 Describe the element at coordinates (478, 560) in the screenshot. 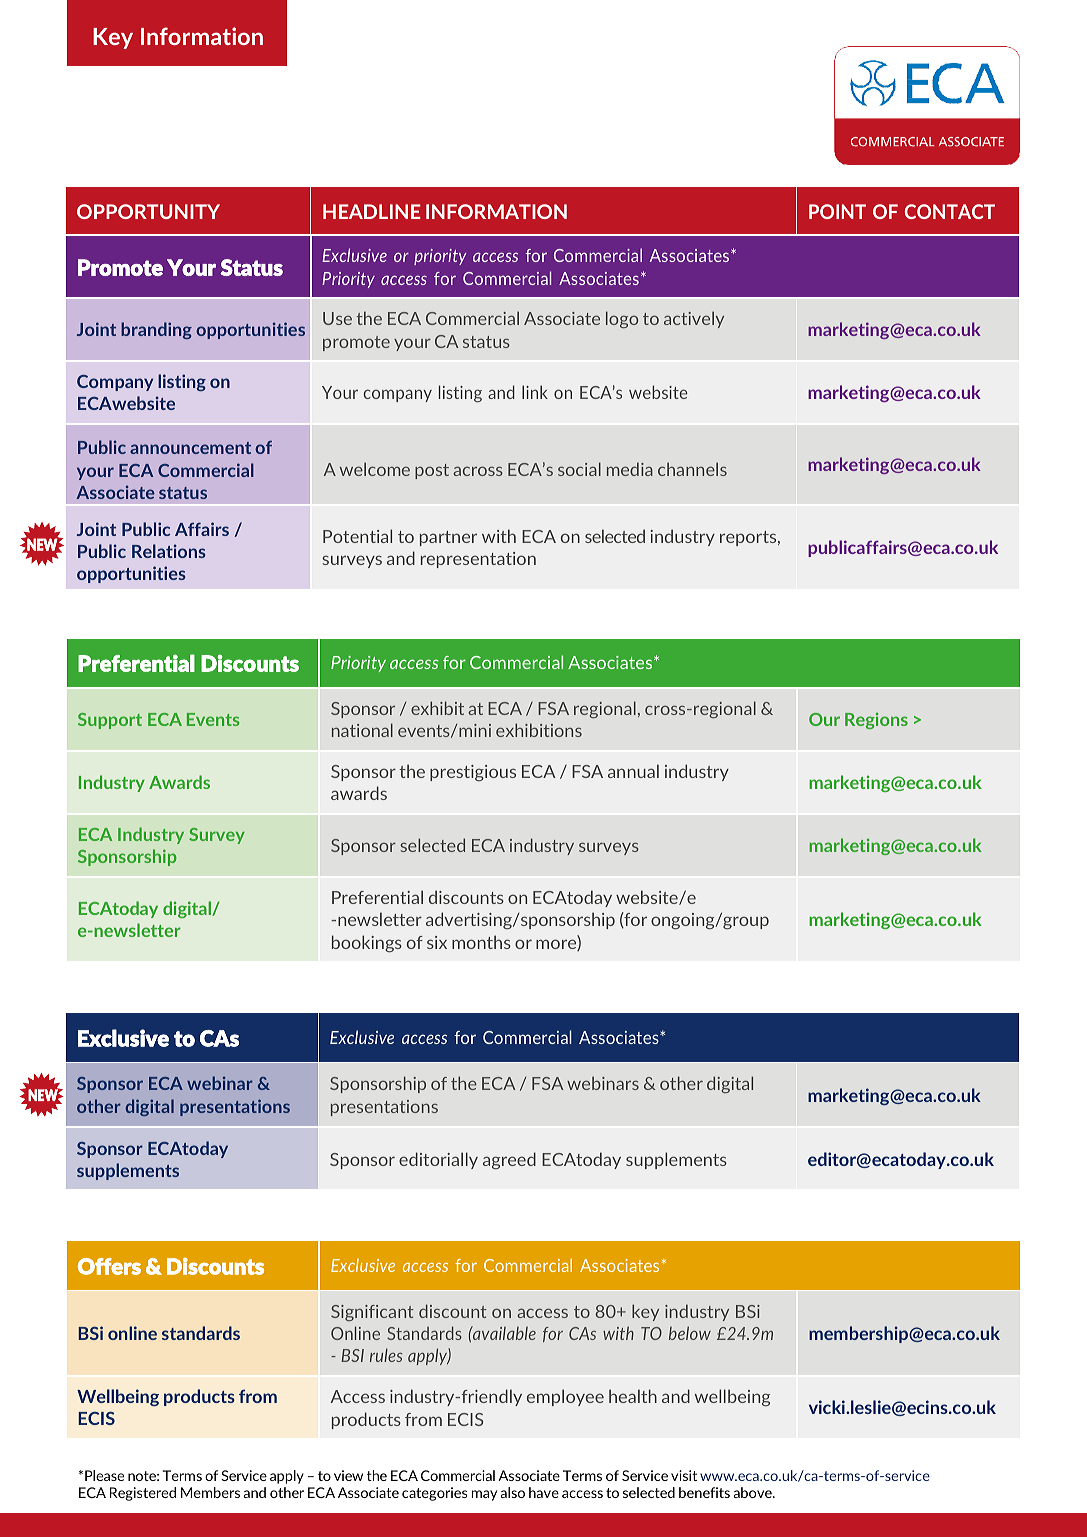

I see `representation` at that location.
